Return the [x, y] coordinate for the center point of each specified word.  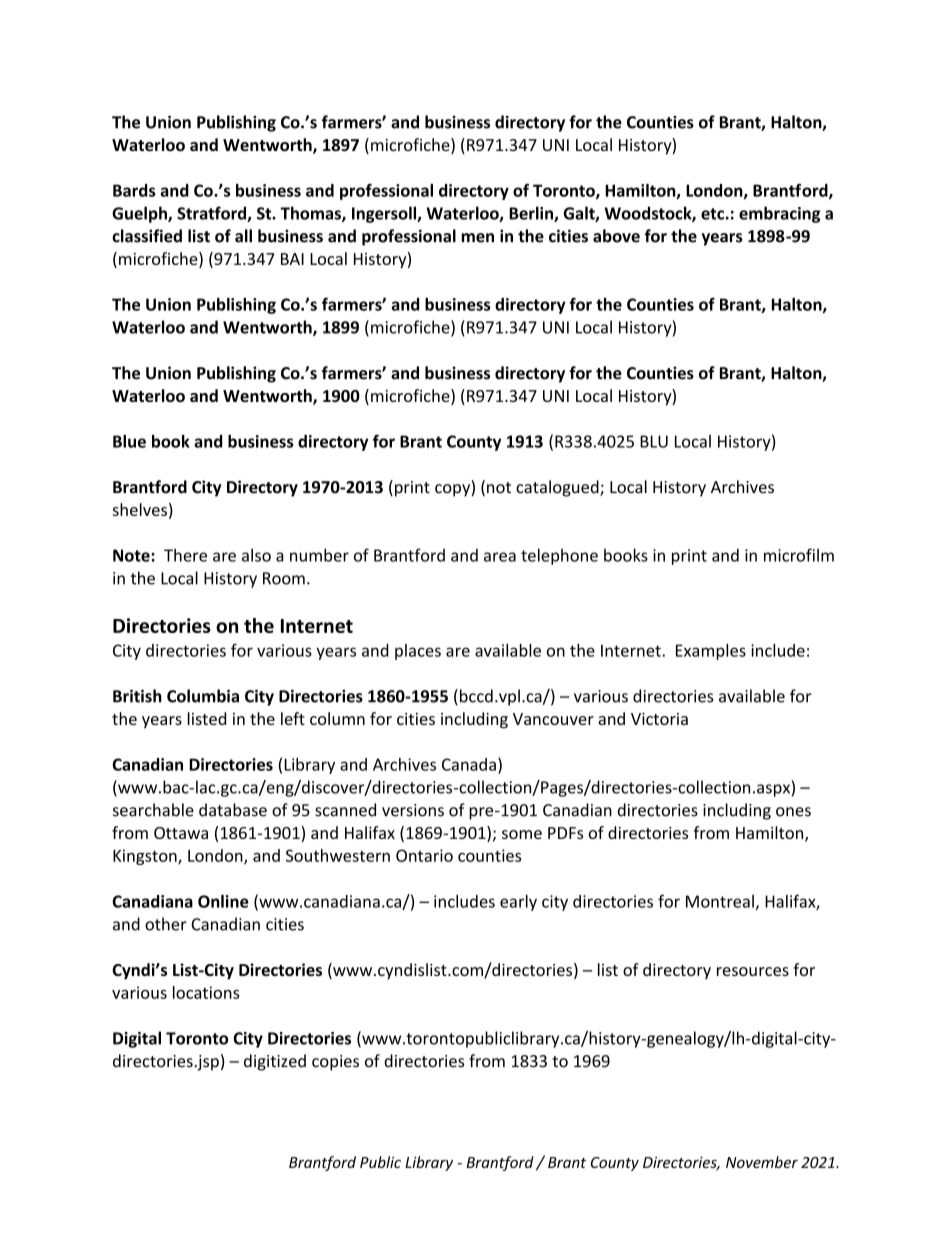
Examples [711, 652]
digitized [275, 1062]
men [478, 238]
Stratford [212, 214]
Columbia [203, 696]
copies [335, 1063]
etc [713, 214]
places [418, 652]
